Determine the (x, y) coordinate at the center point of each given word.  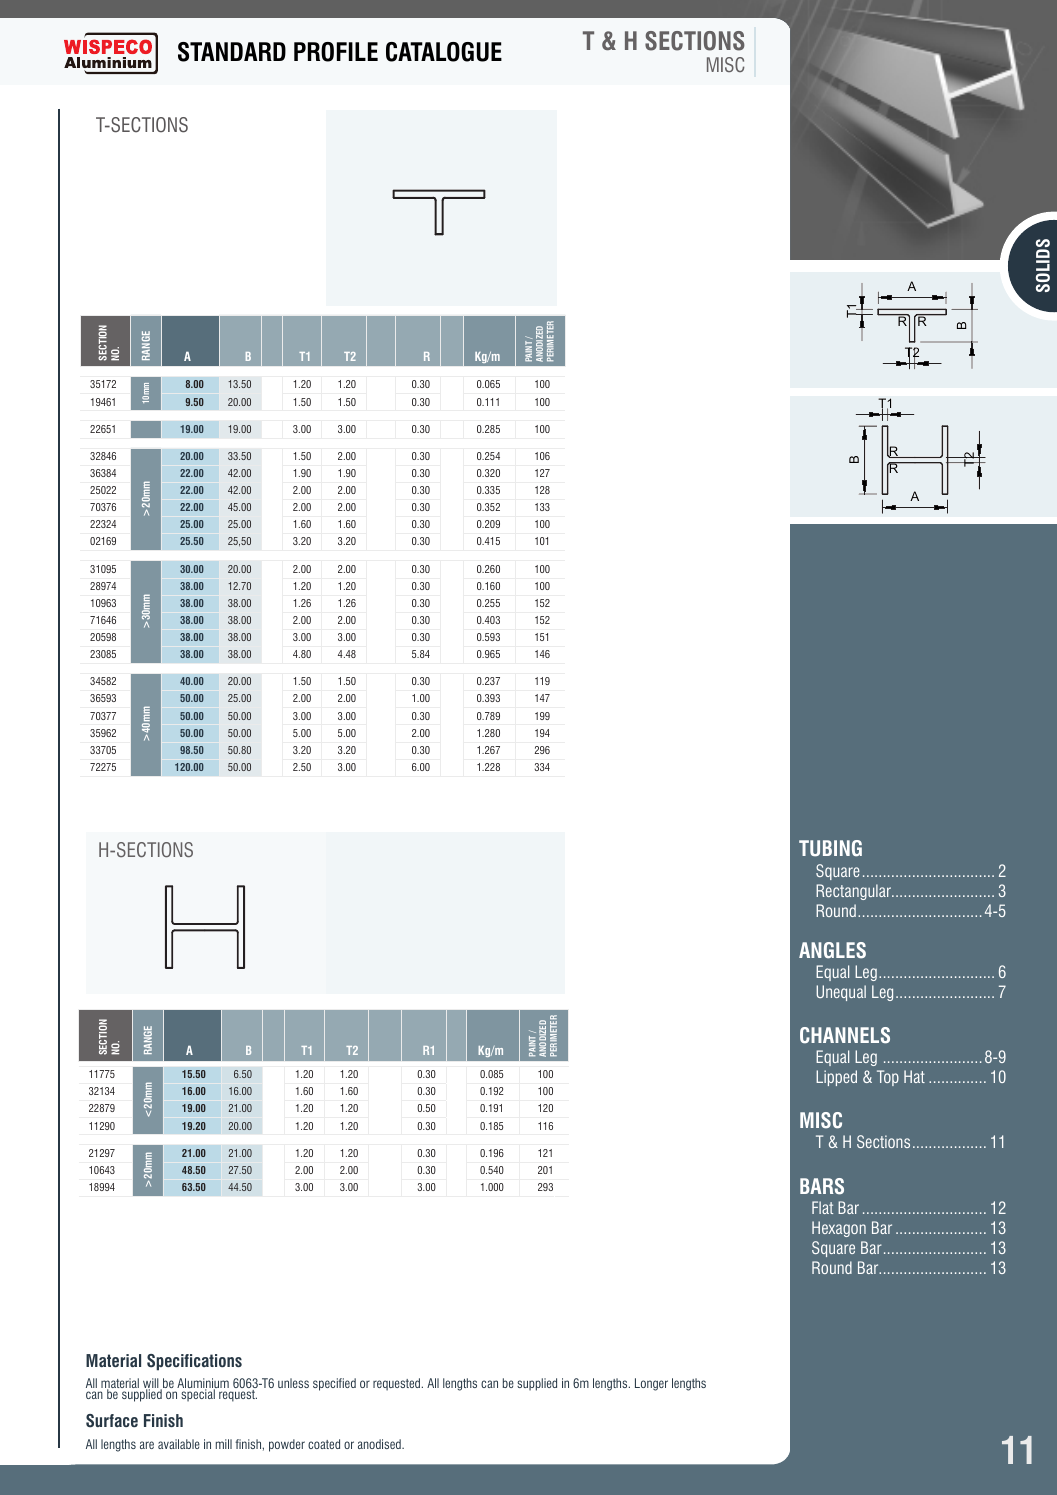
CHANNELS (845, 1035)
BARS (822, 1186)
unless (293, 1383)
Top (888, 1078)
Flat (822, 1207)
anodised (380, 1444)
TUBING (830, 848)
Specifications (194, 1362)
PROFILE (336, 52)
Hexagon (839, 1229)
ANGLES (832, 950)
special (198, 1395)
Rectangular (855, 892)
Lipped (836, 1078)
